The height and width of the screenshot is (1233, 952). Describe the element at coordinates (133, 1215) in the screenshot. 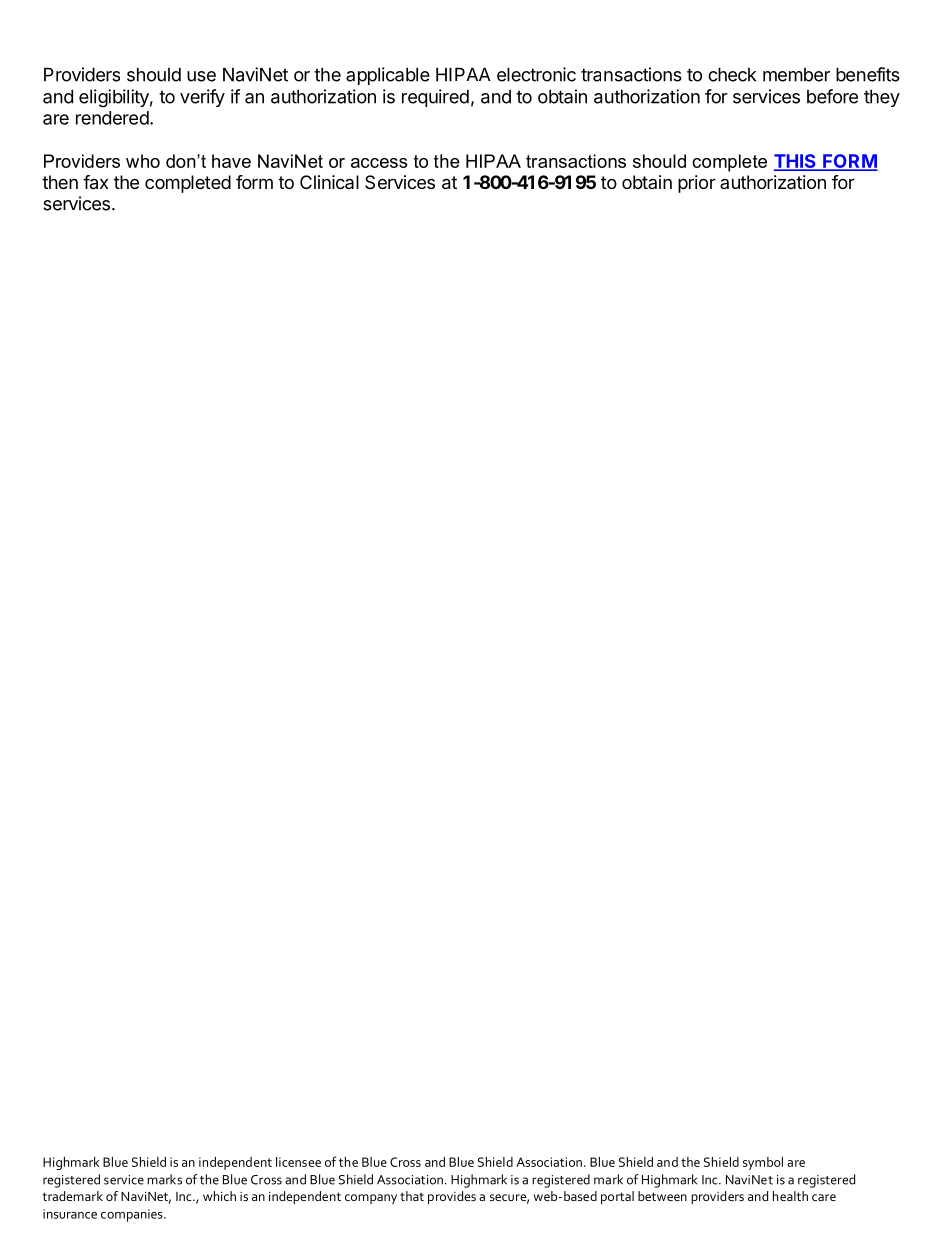

I see `companies` at that location.
